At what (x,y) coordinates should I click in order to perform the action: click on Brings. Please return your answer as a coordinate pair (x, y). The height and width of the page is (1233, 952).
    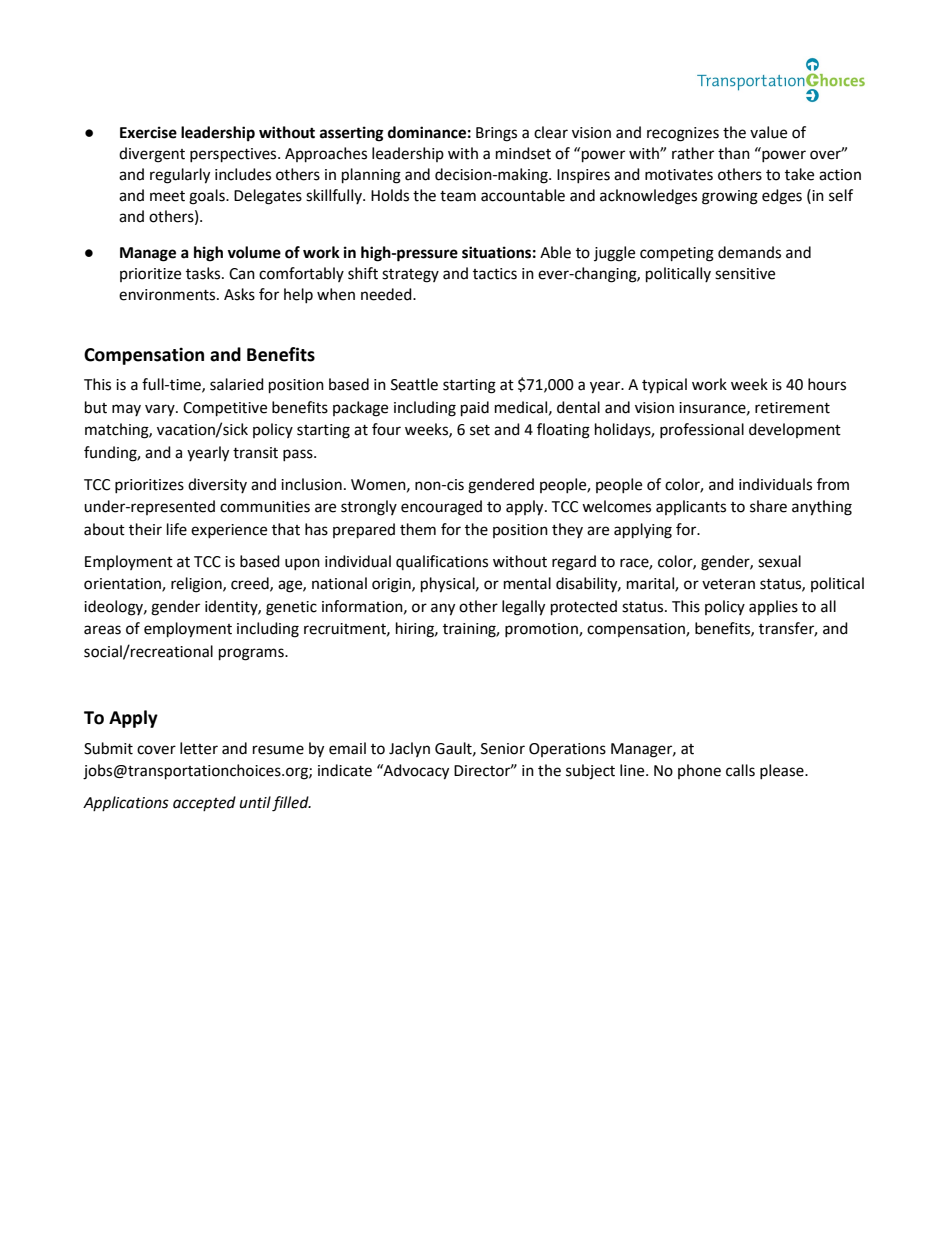
    Looking at the image, I should click on (496, 134).
